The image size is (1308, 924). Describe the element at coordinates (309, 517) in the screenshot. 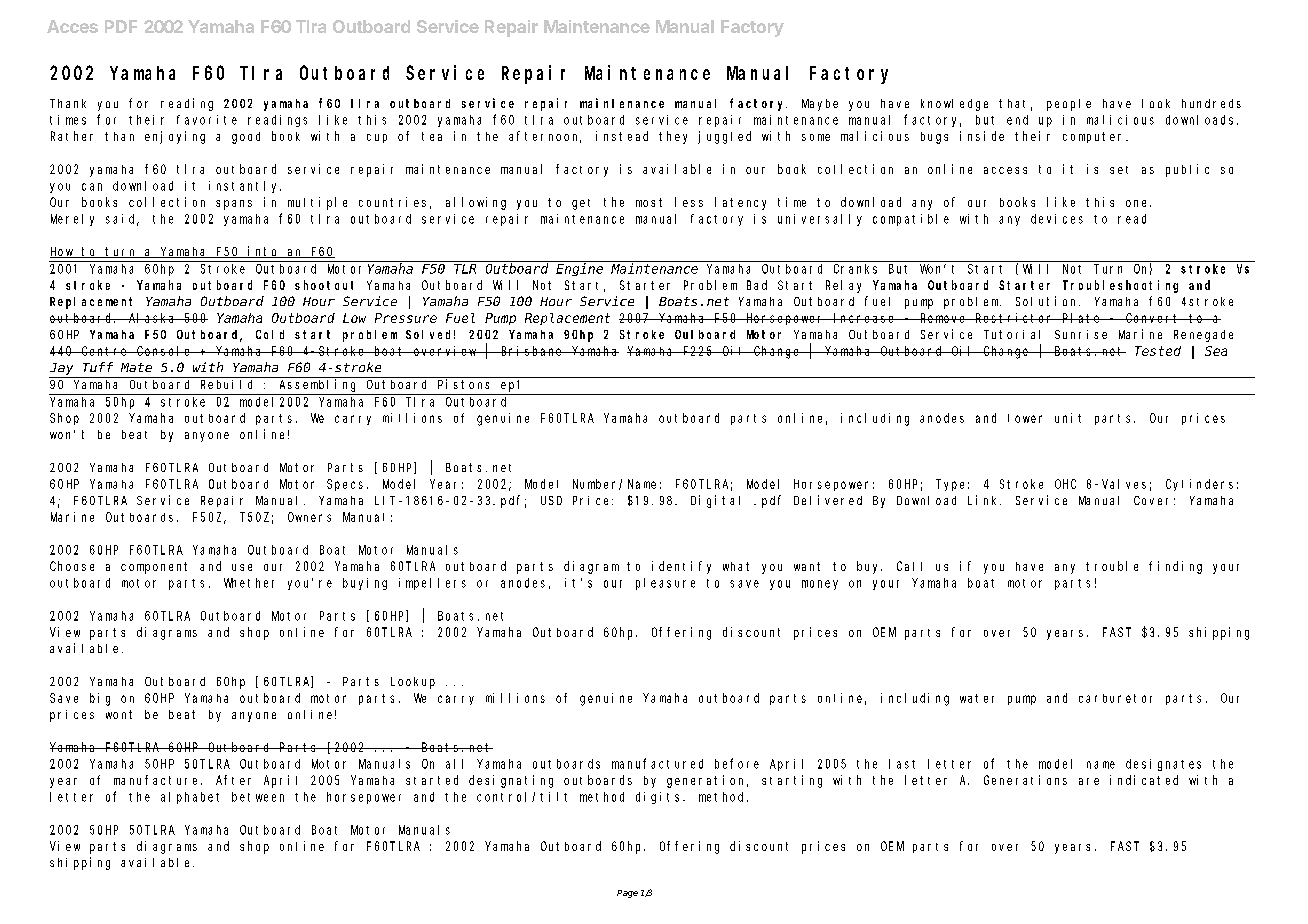

I see `Owners` at that location.
